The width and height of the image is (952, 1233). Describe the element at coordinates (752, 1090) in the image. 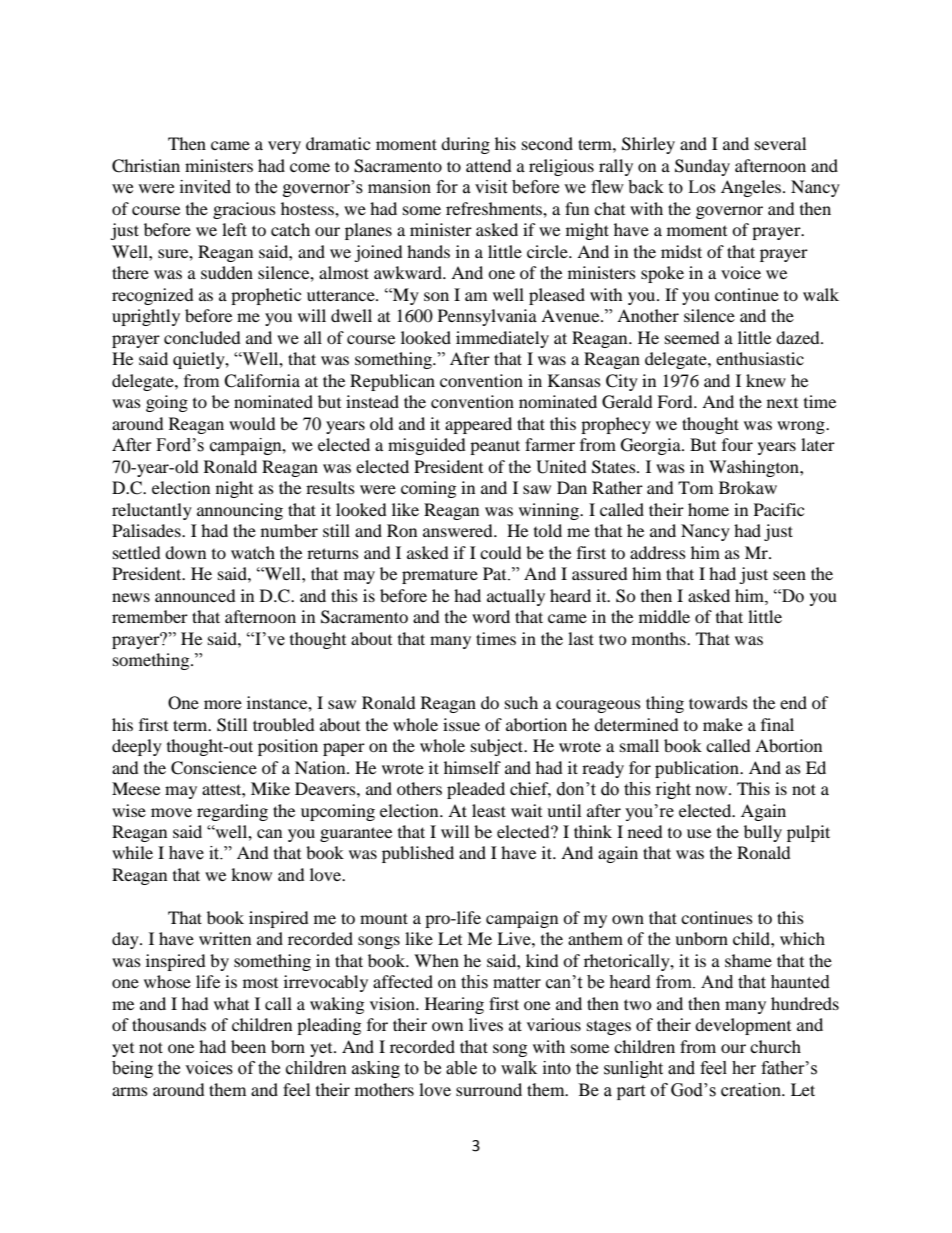

I see `creation` at that location.
